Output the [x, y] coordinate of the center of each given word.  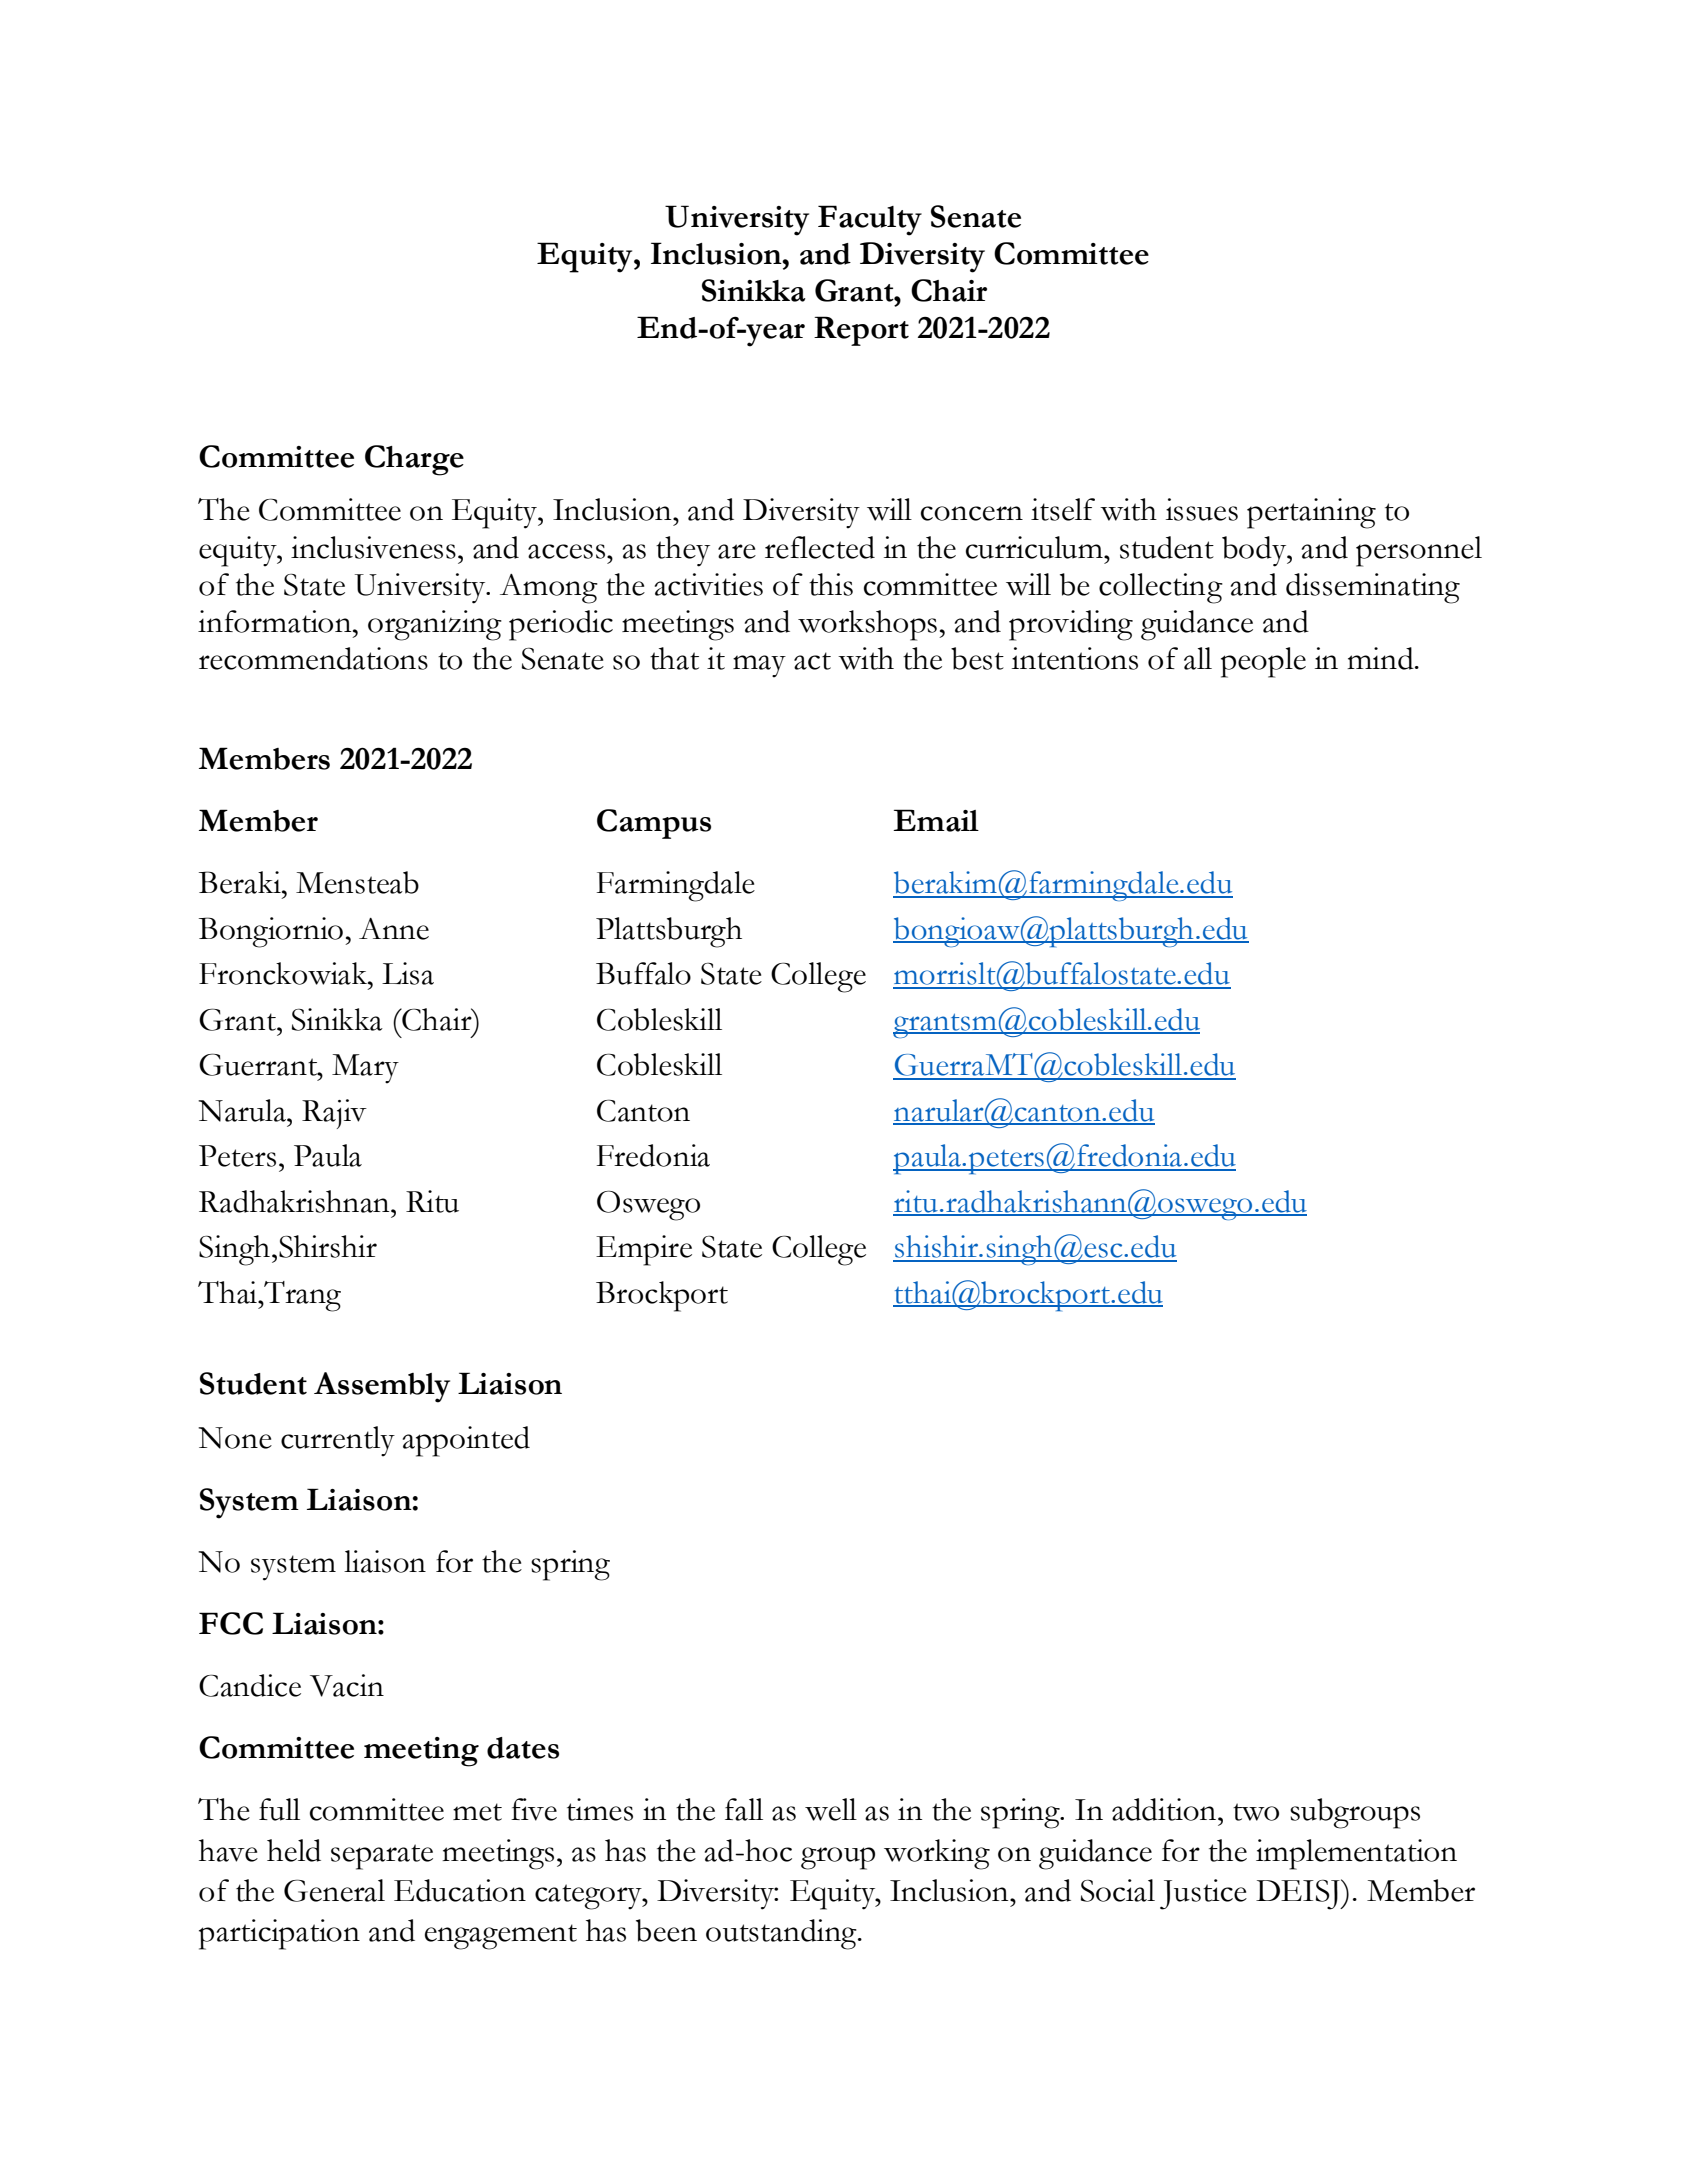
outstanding [782, 1934]
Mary [365, 1069]
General [334, 1890]
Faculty [870, 220]
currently [338, 1441]
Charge [414, 460]
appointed [466, 1441]
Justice [1203, 1894]
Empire [644, 1250]
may [759, 666]
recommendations [313, 658]
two [1256, 1812]
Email [936, 820]
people [1263, 662]
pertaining [1311, 513]
